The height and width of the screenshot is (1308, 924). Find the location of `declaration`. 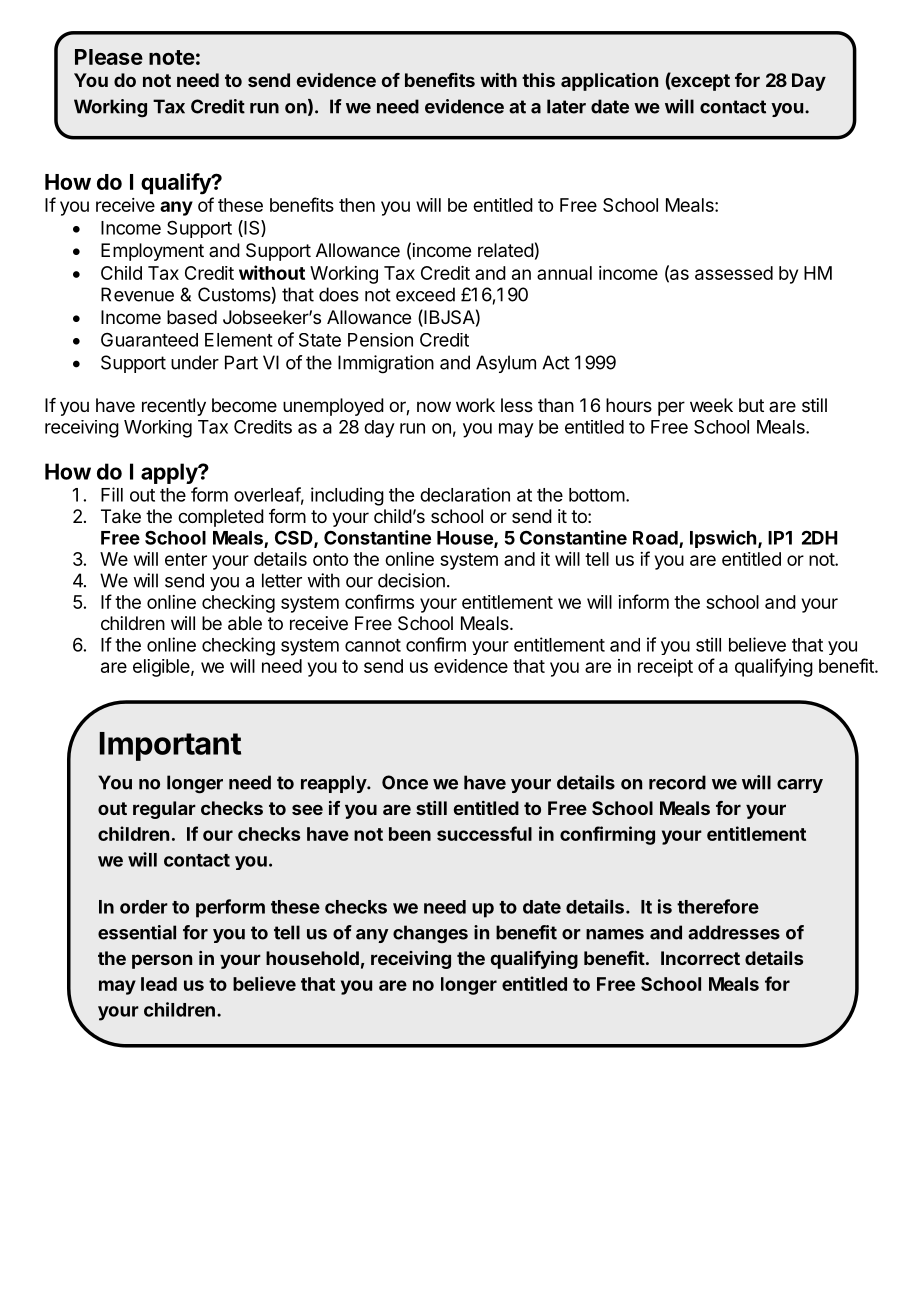

declaration is located at coordinates (465, 494).
